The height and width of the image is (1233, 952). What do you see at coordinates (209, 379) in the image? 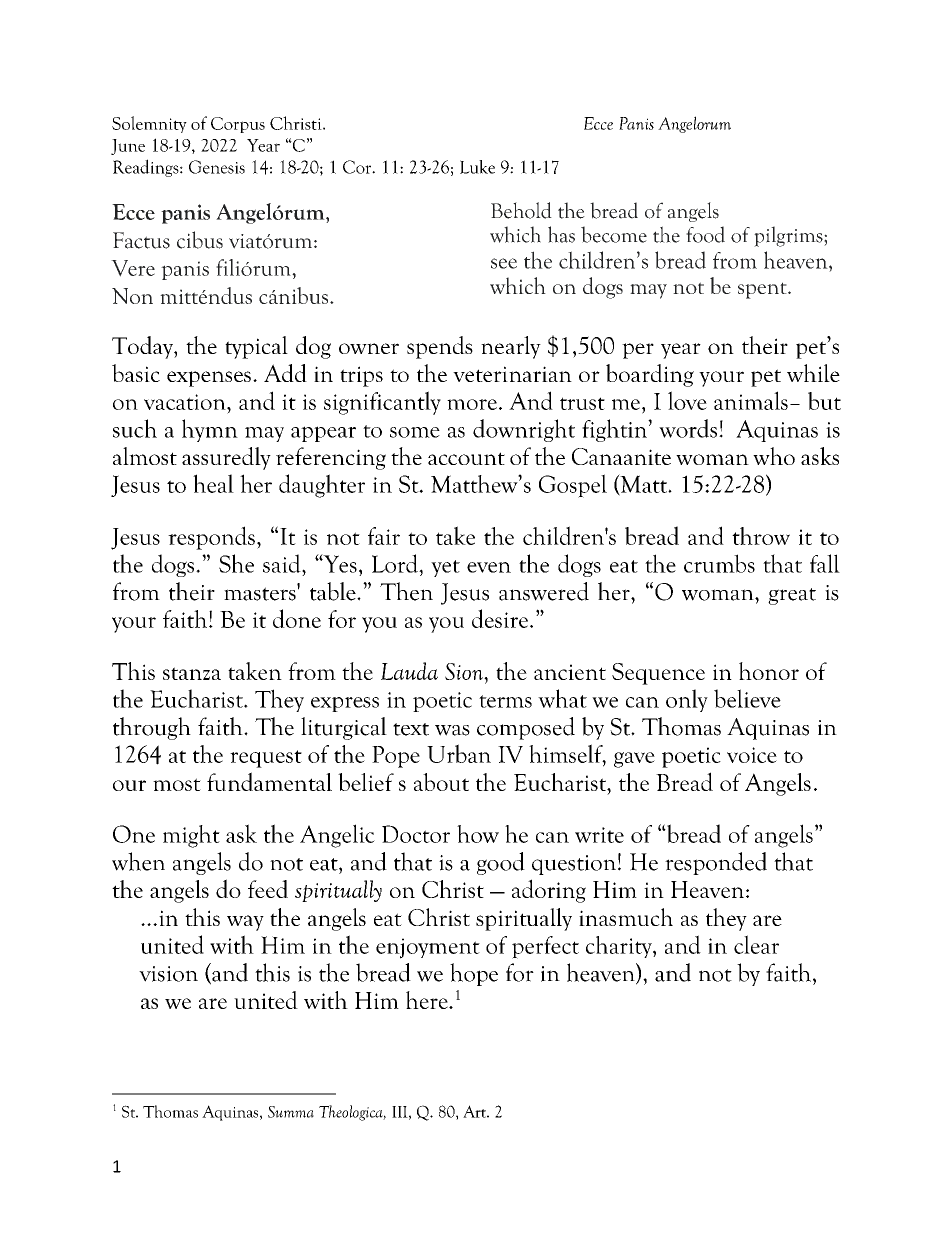
I see `expenses` at bounding box center [209, 379].
